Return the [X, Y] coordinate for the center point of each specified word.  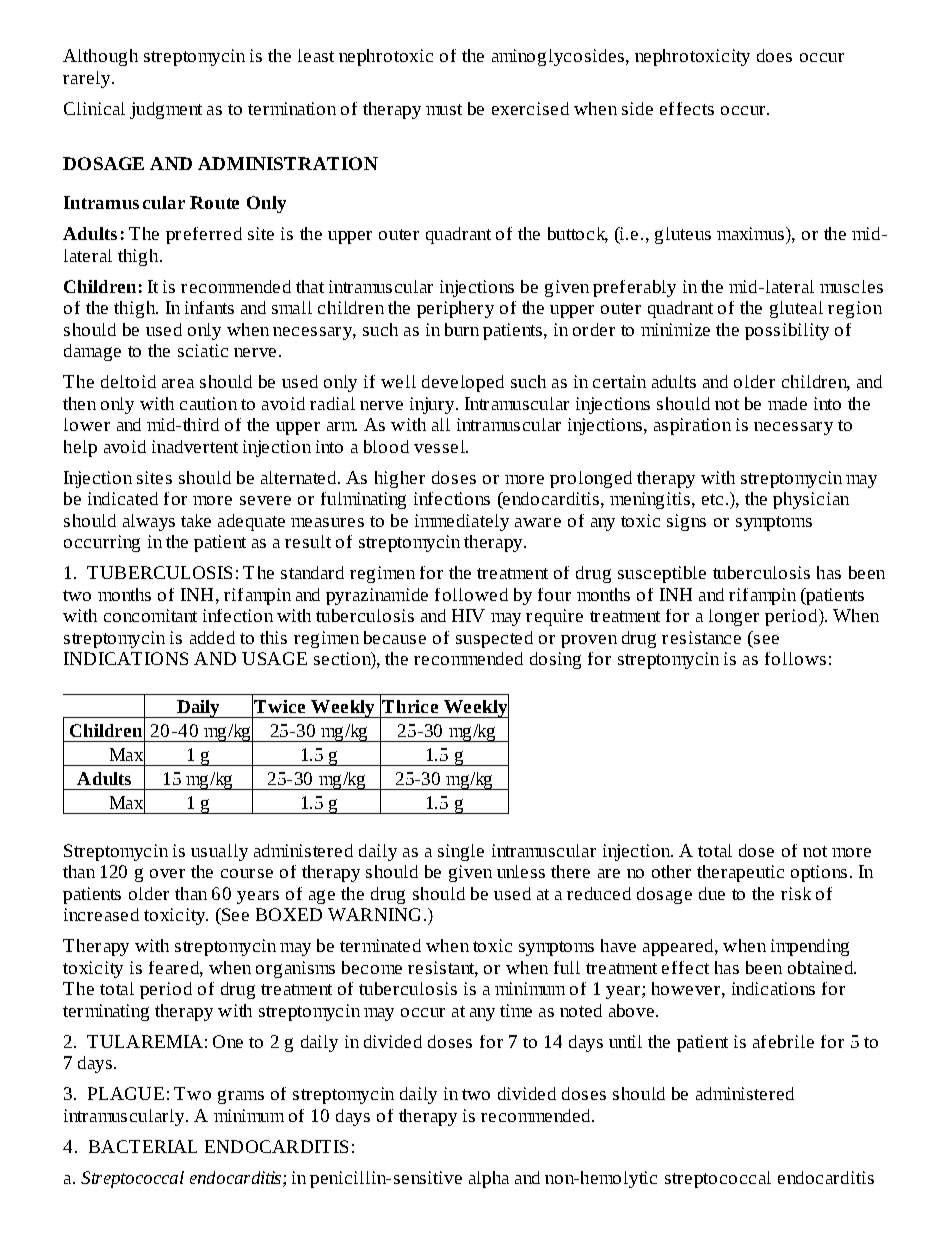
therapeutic [740, 873]
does [774, 55]
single [461, 852]
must [444, 109]
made [787, 403]
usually [219, 852]
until [625, 1041]
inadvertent [195, 446]
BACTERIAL [143, 1146]
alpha [489, 1179]
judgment [166, 110]
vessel [440, 446]
